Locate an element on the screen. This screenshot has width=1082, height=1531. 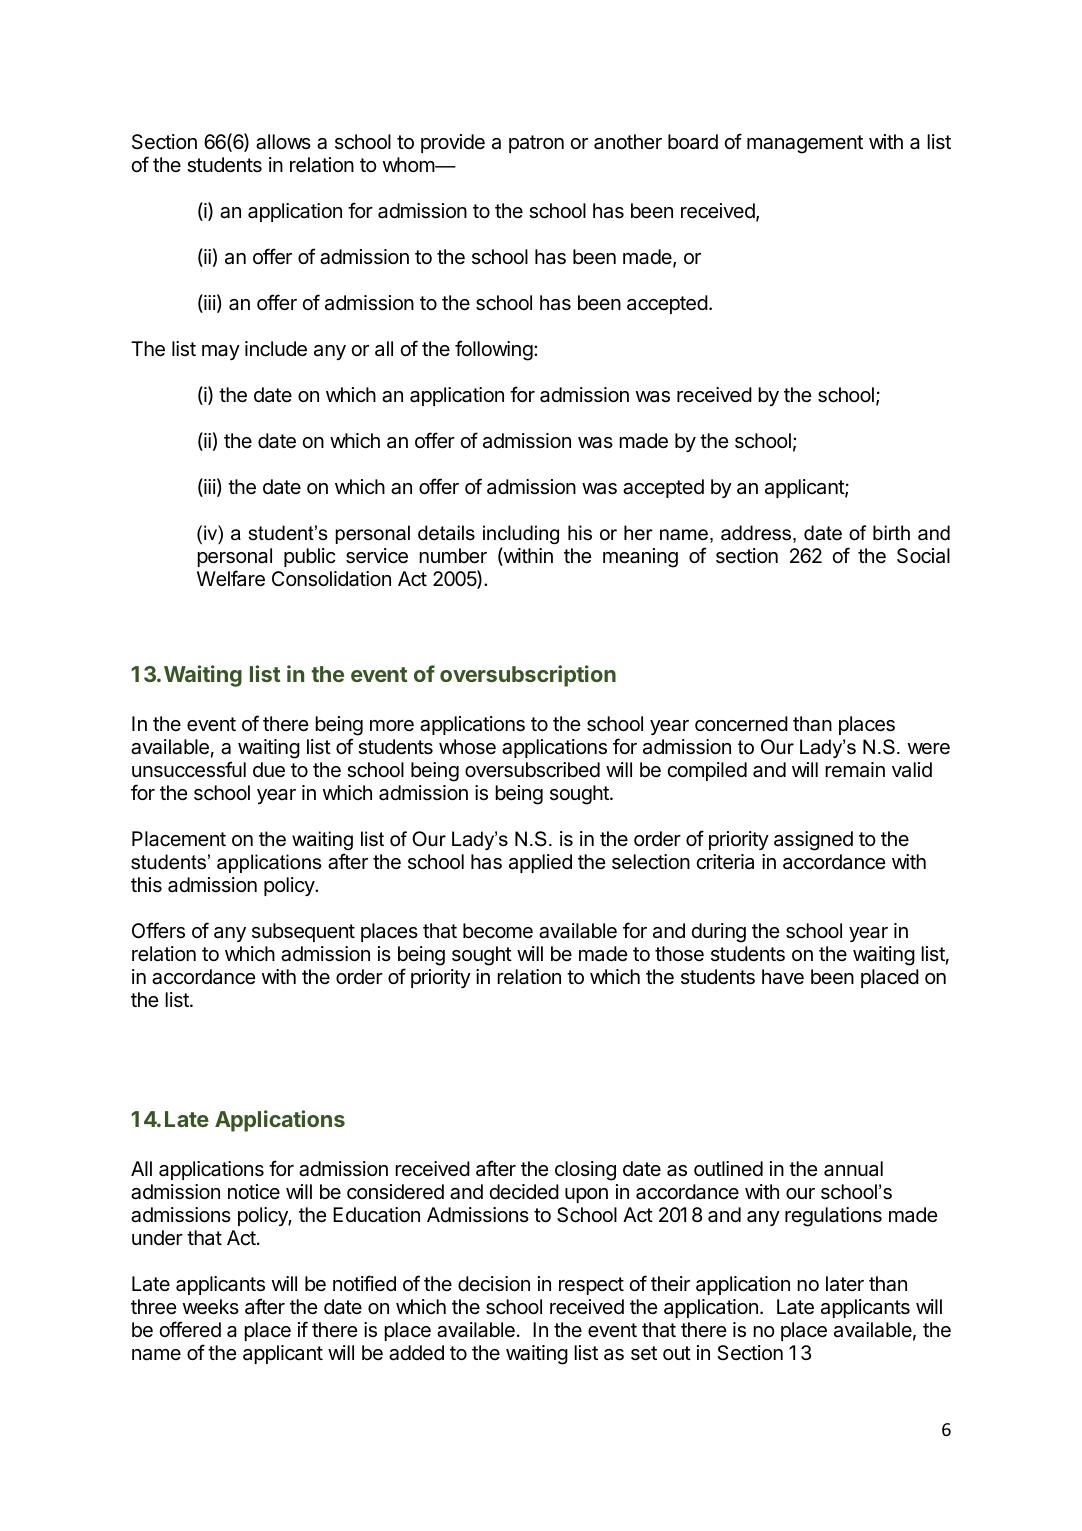
patron is located at coordinates (536, 144).
